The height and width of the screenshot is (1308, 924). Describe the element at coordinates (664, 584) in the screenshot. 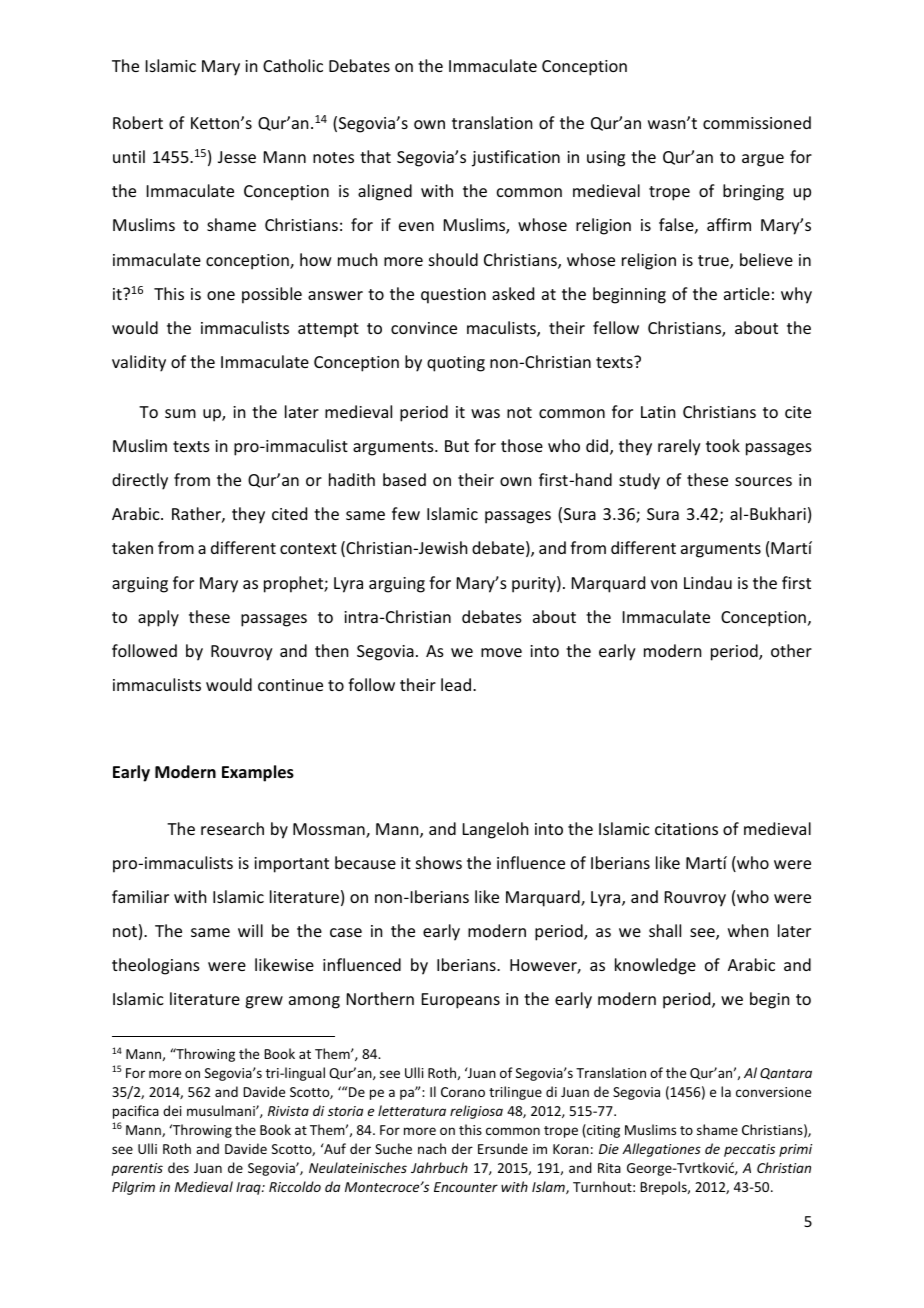

I see `von` at that location.
